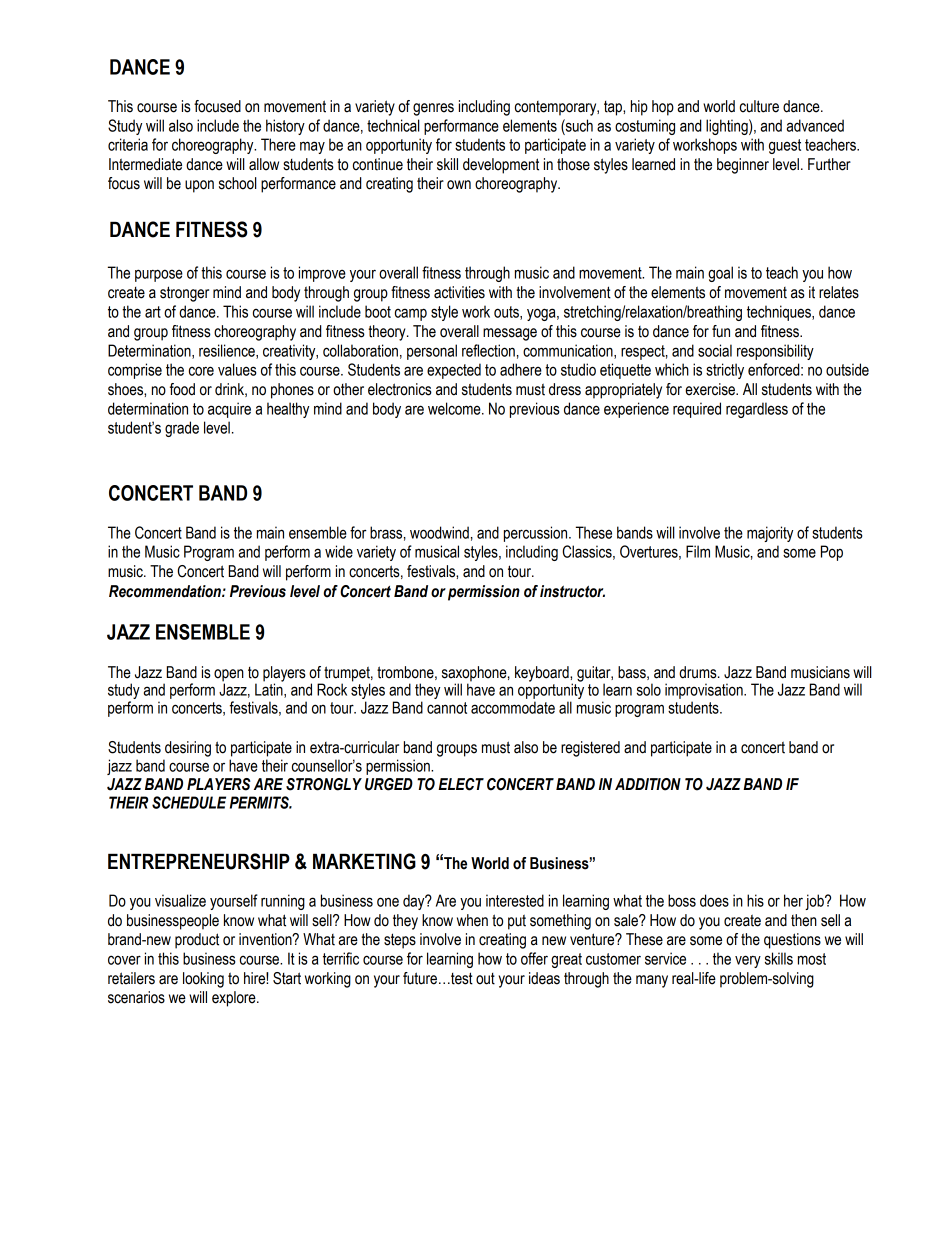  Describe the element at coordinates (785, 146) in the screenshot. I see `guest` at that location.
